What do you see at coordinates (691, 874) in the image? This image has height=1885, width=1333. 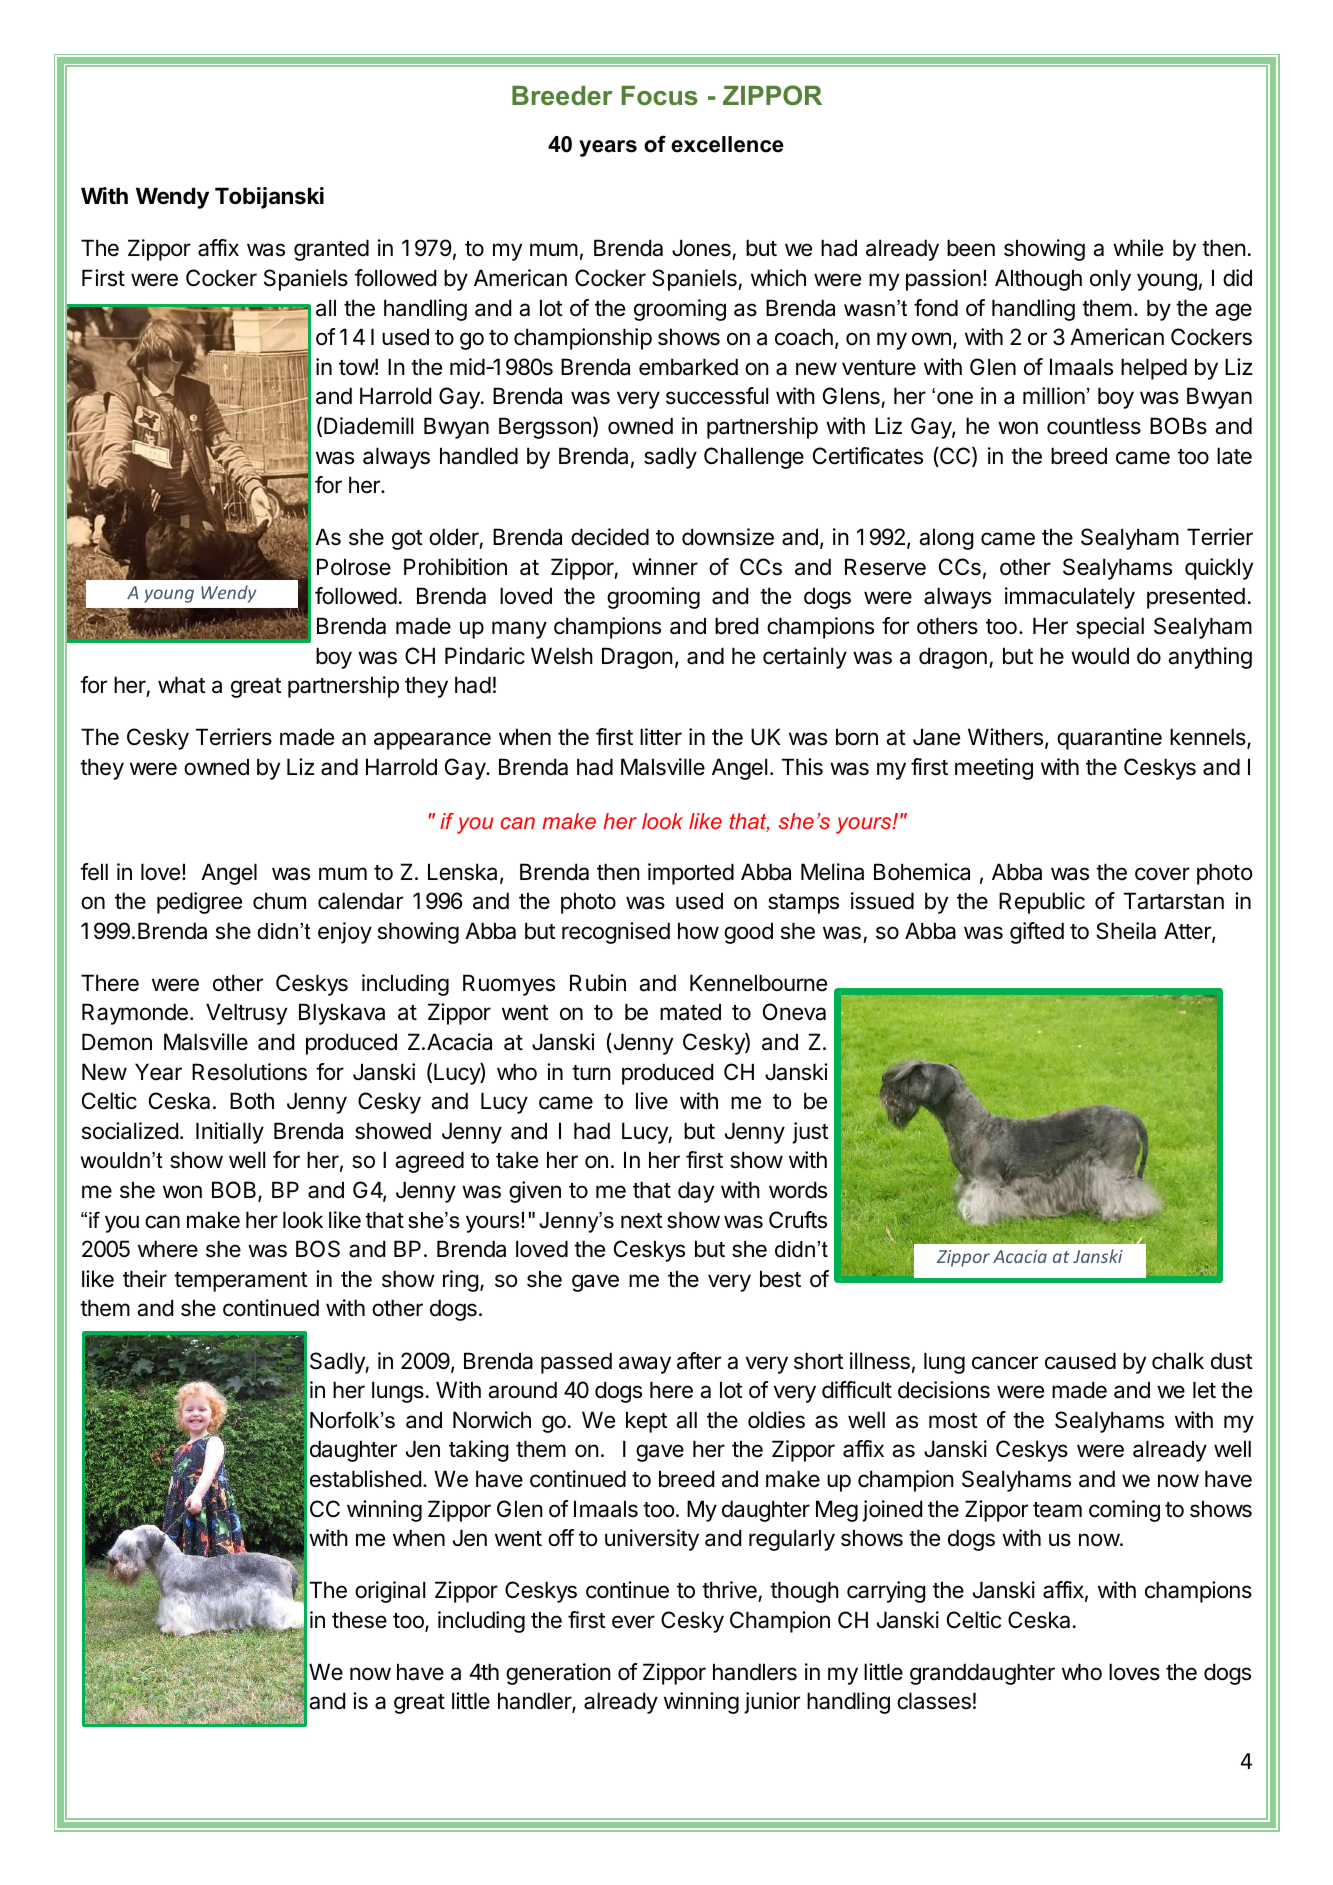 I see `imported` at bounding box center [691, 874].
